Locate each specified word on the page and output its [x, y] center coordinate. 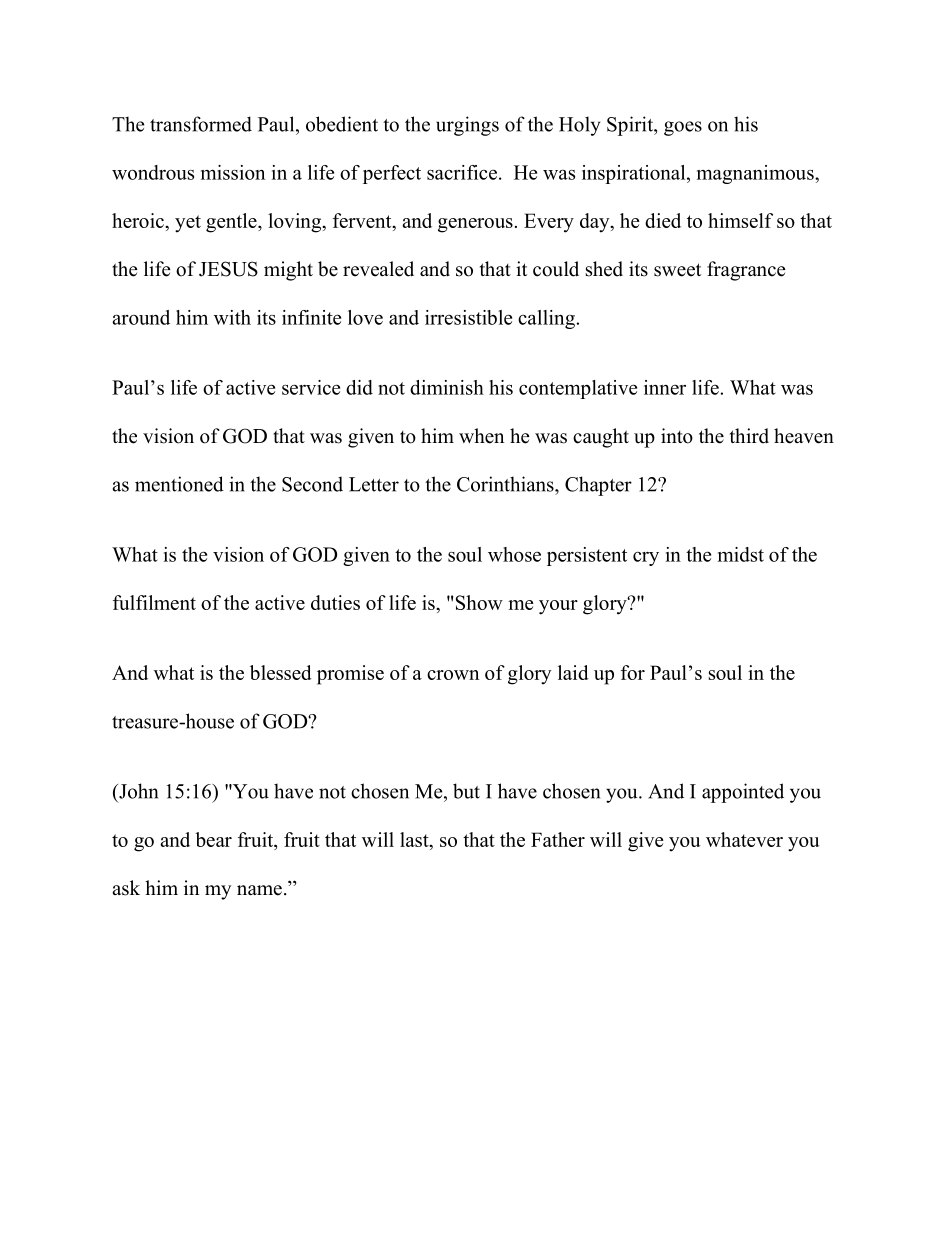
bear [213, 839]
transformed [201, 124]
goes [683, 128]
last [415, 839]
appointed [743, 793]
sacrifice [462, 172]
